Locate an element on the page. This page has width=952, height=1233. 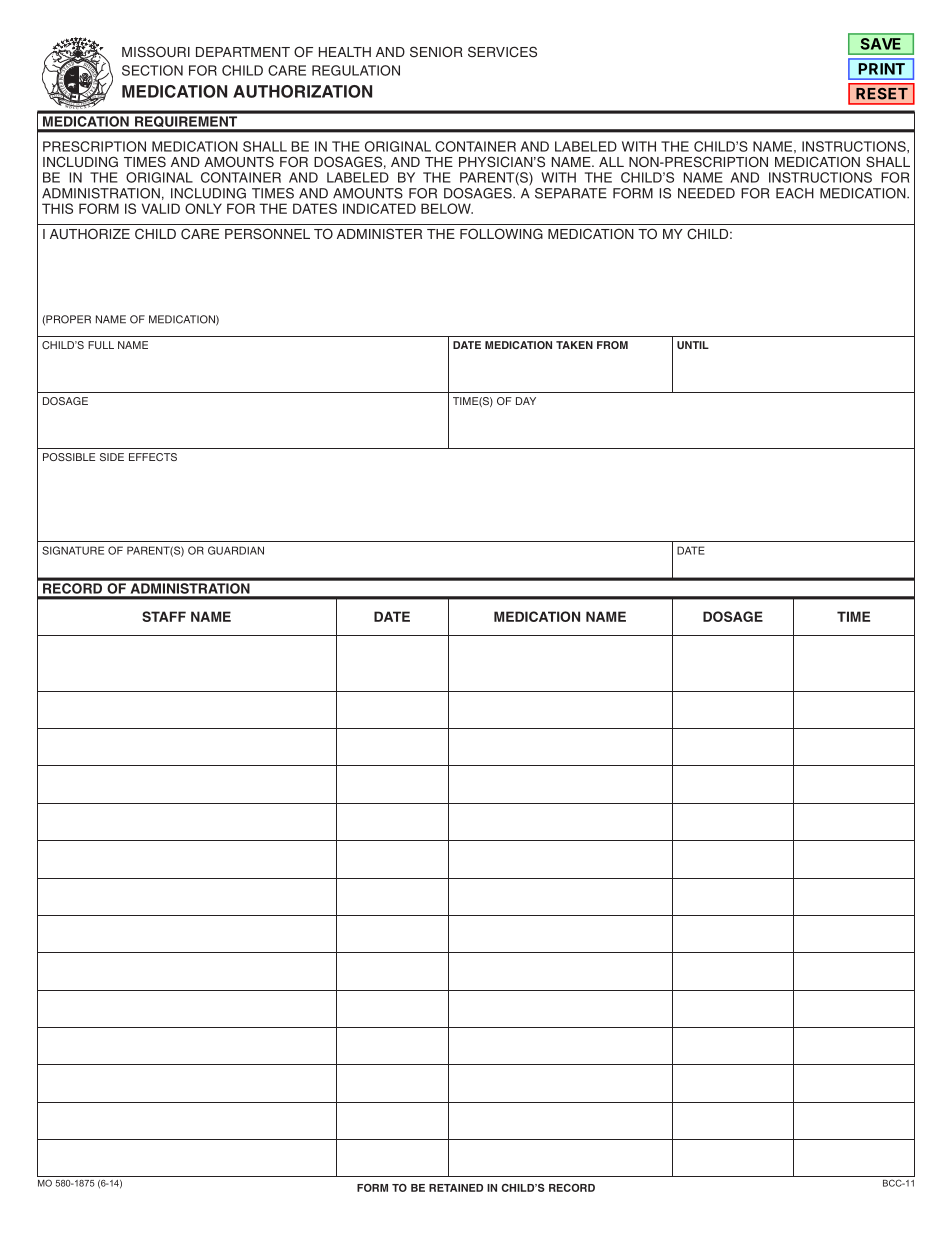
RETAINED is located at coordinates (456, 1188).
